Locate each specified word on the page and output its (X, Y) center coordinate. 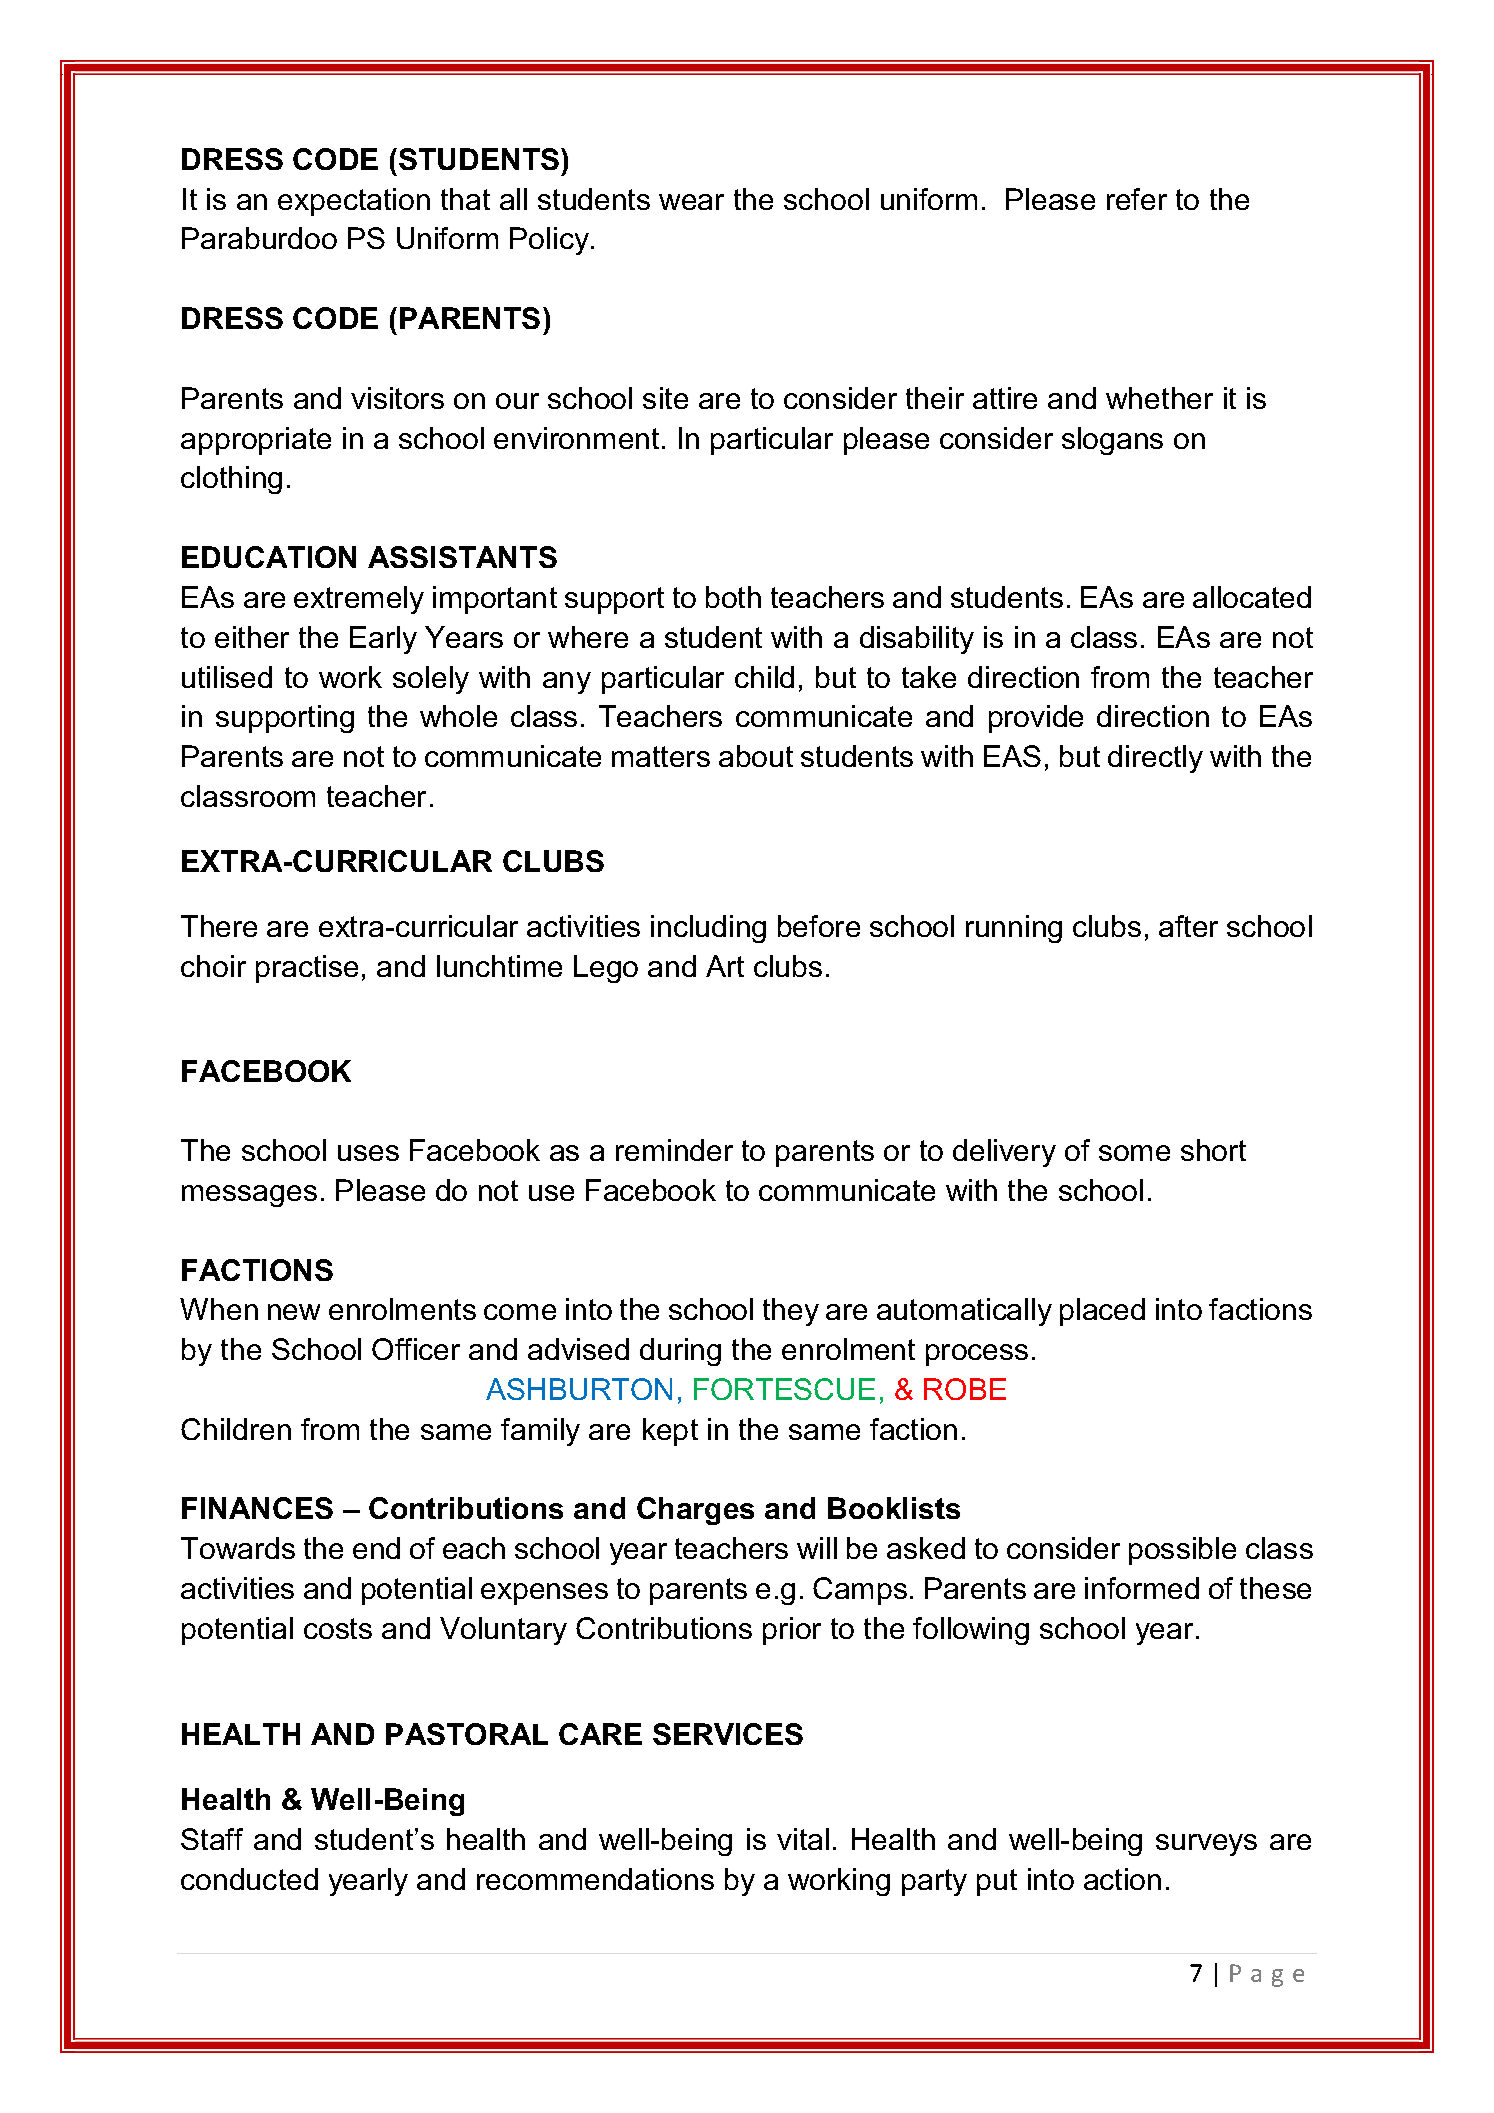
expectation (354, 202)
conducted (249, 1879)
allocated (1252, 597)
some (1134, 1153)
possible (1182, 1551)
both (733, 597)
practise (307, 969)
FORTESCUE (784, 1389)
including (708, 929)
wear (691, 202)
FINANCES (257, 1508)
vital (803, 1839)
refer (1137, 199)
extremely (359, 600)
